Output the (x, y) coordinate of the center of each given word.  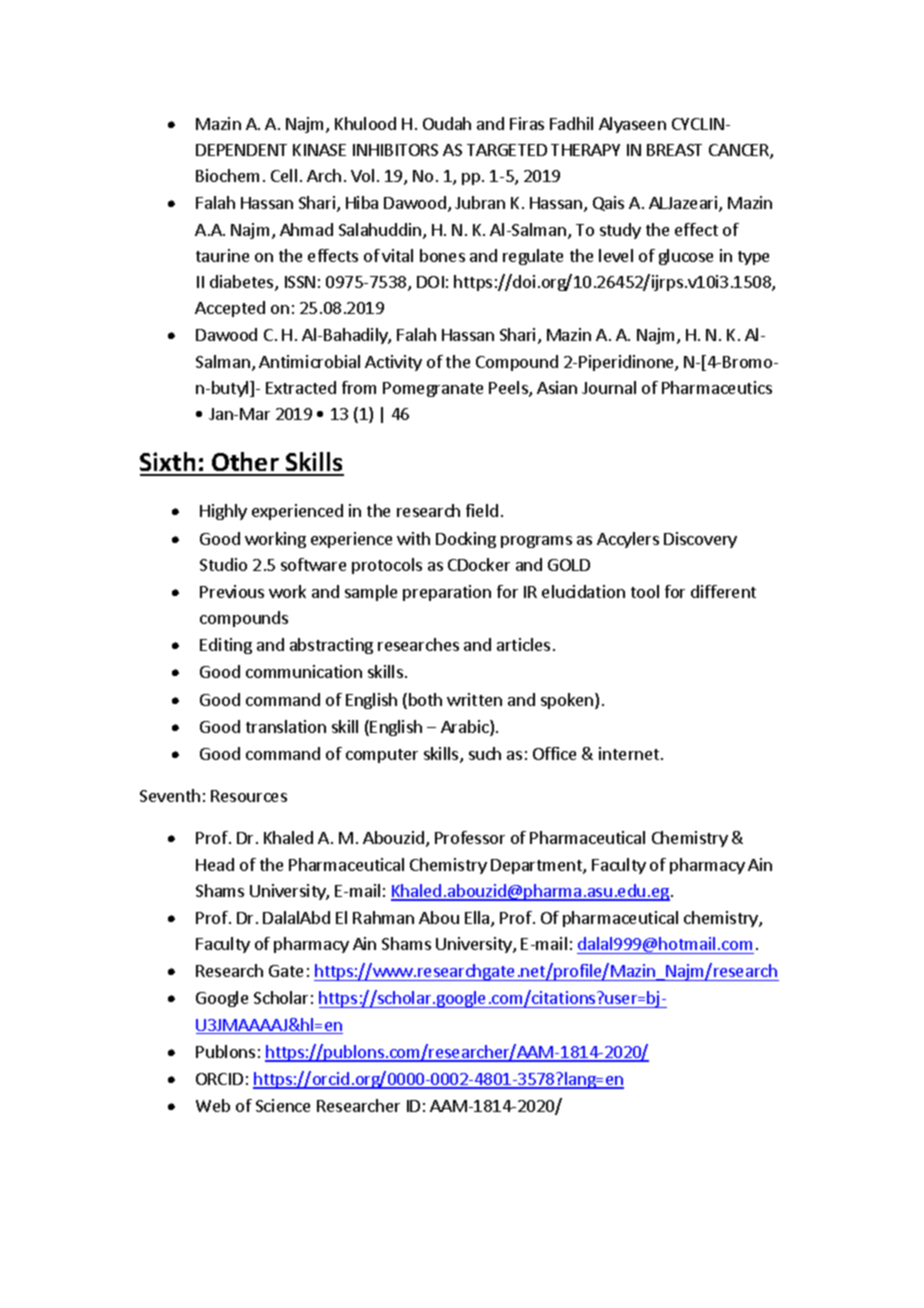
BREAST (674, 150)
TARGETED (507, 150)
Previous (232, 591)
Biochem (227, 175)
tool (645, 591)
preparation (447, 593)
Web (213, 1105)
